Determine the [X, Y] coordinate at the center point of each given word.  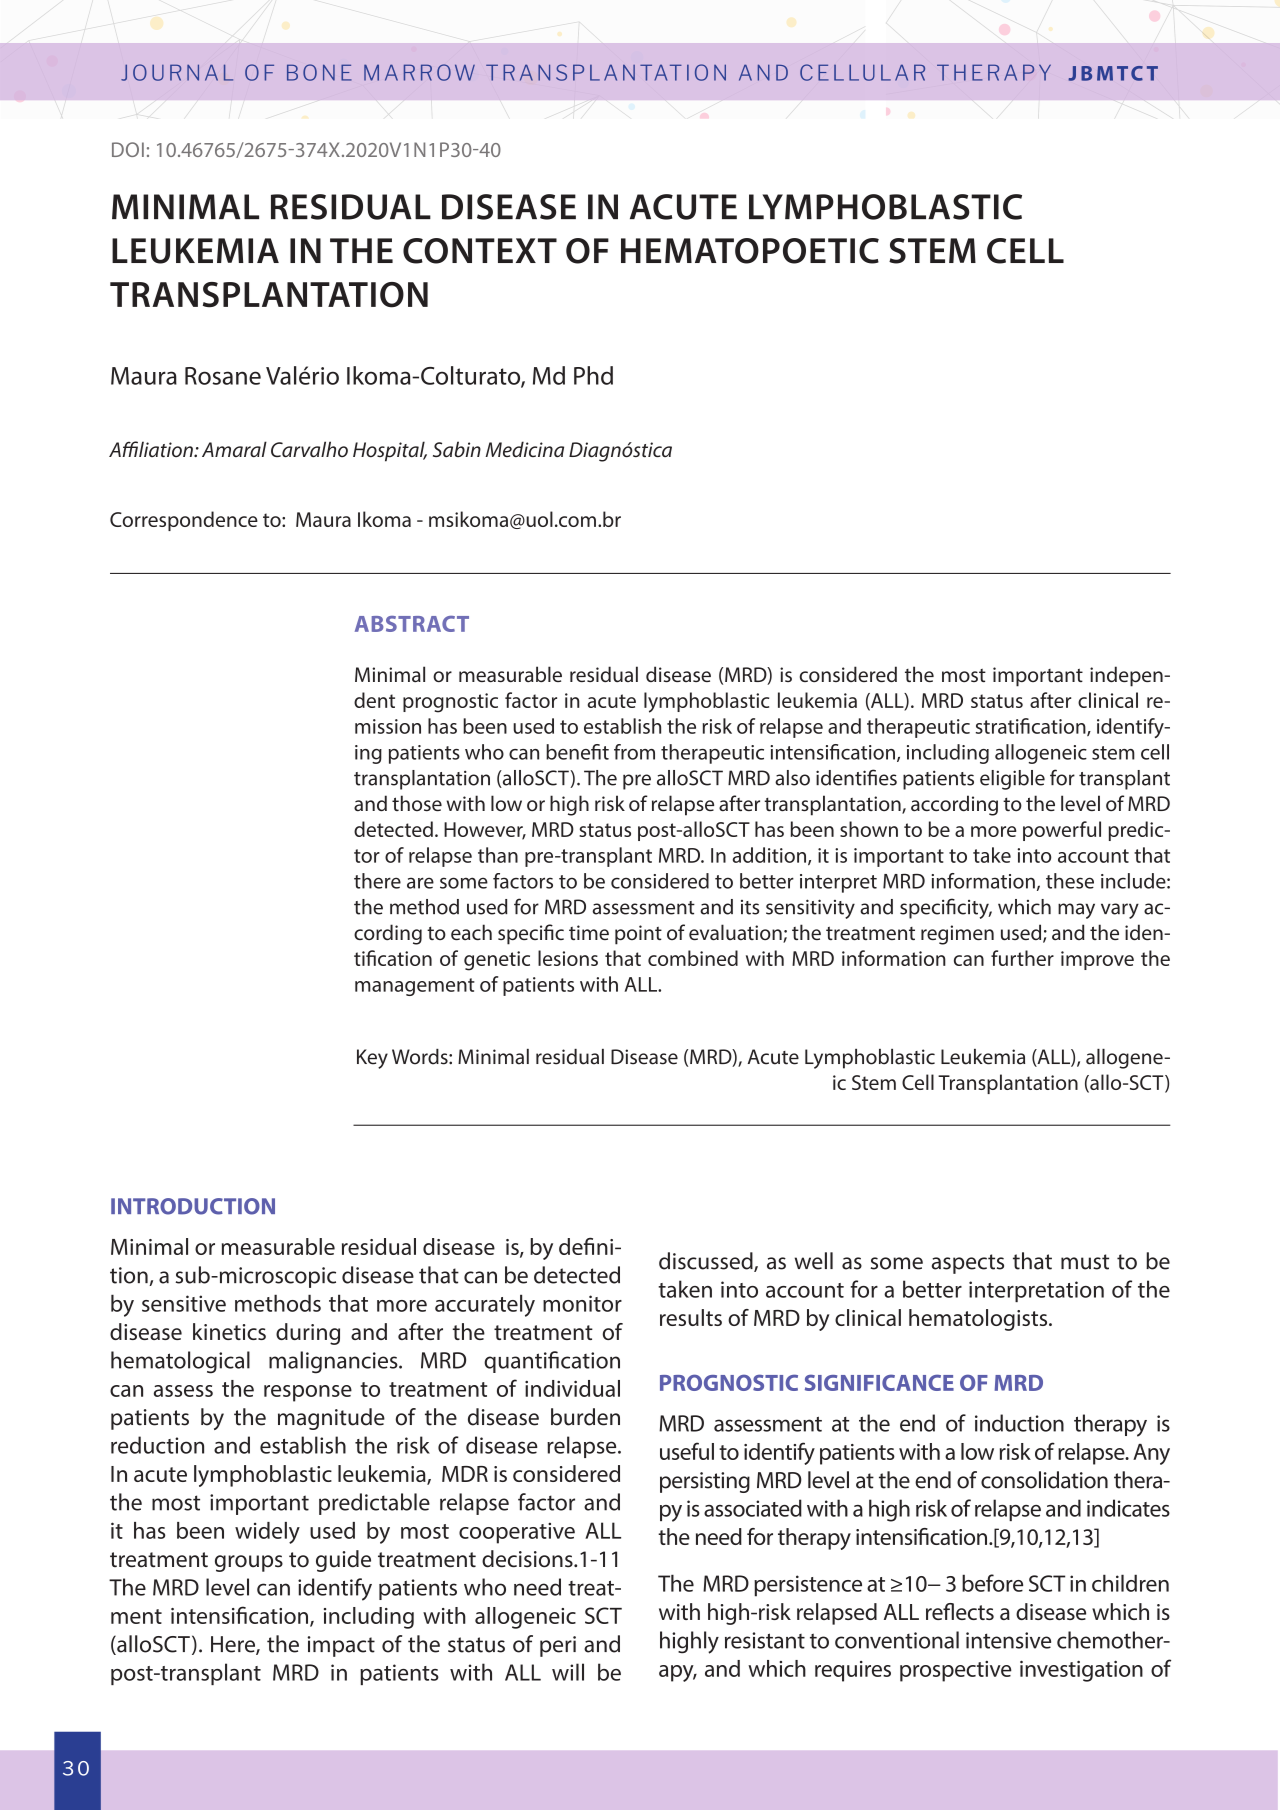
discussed [707, 1262]
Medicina [525, 449]
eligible [1012, 780]
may [1076, 911]
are [420, 883]
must [1085, 1262]
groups [249, 1563]
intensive [1008, 1640]
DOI [128, 149]
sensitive [184, 1303]
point [638, 935]
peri [558, 1646]
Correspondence [184, 521]
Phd [593, 375]
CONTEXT [480, 251]
